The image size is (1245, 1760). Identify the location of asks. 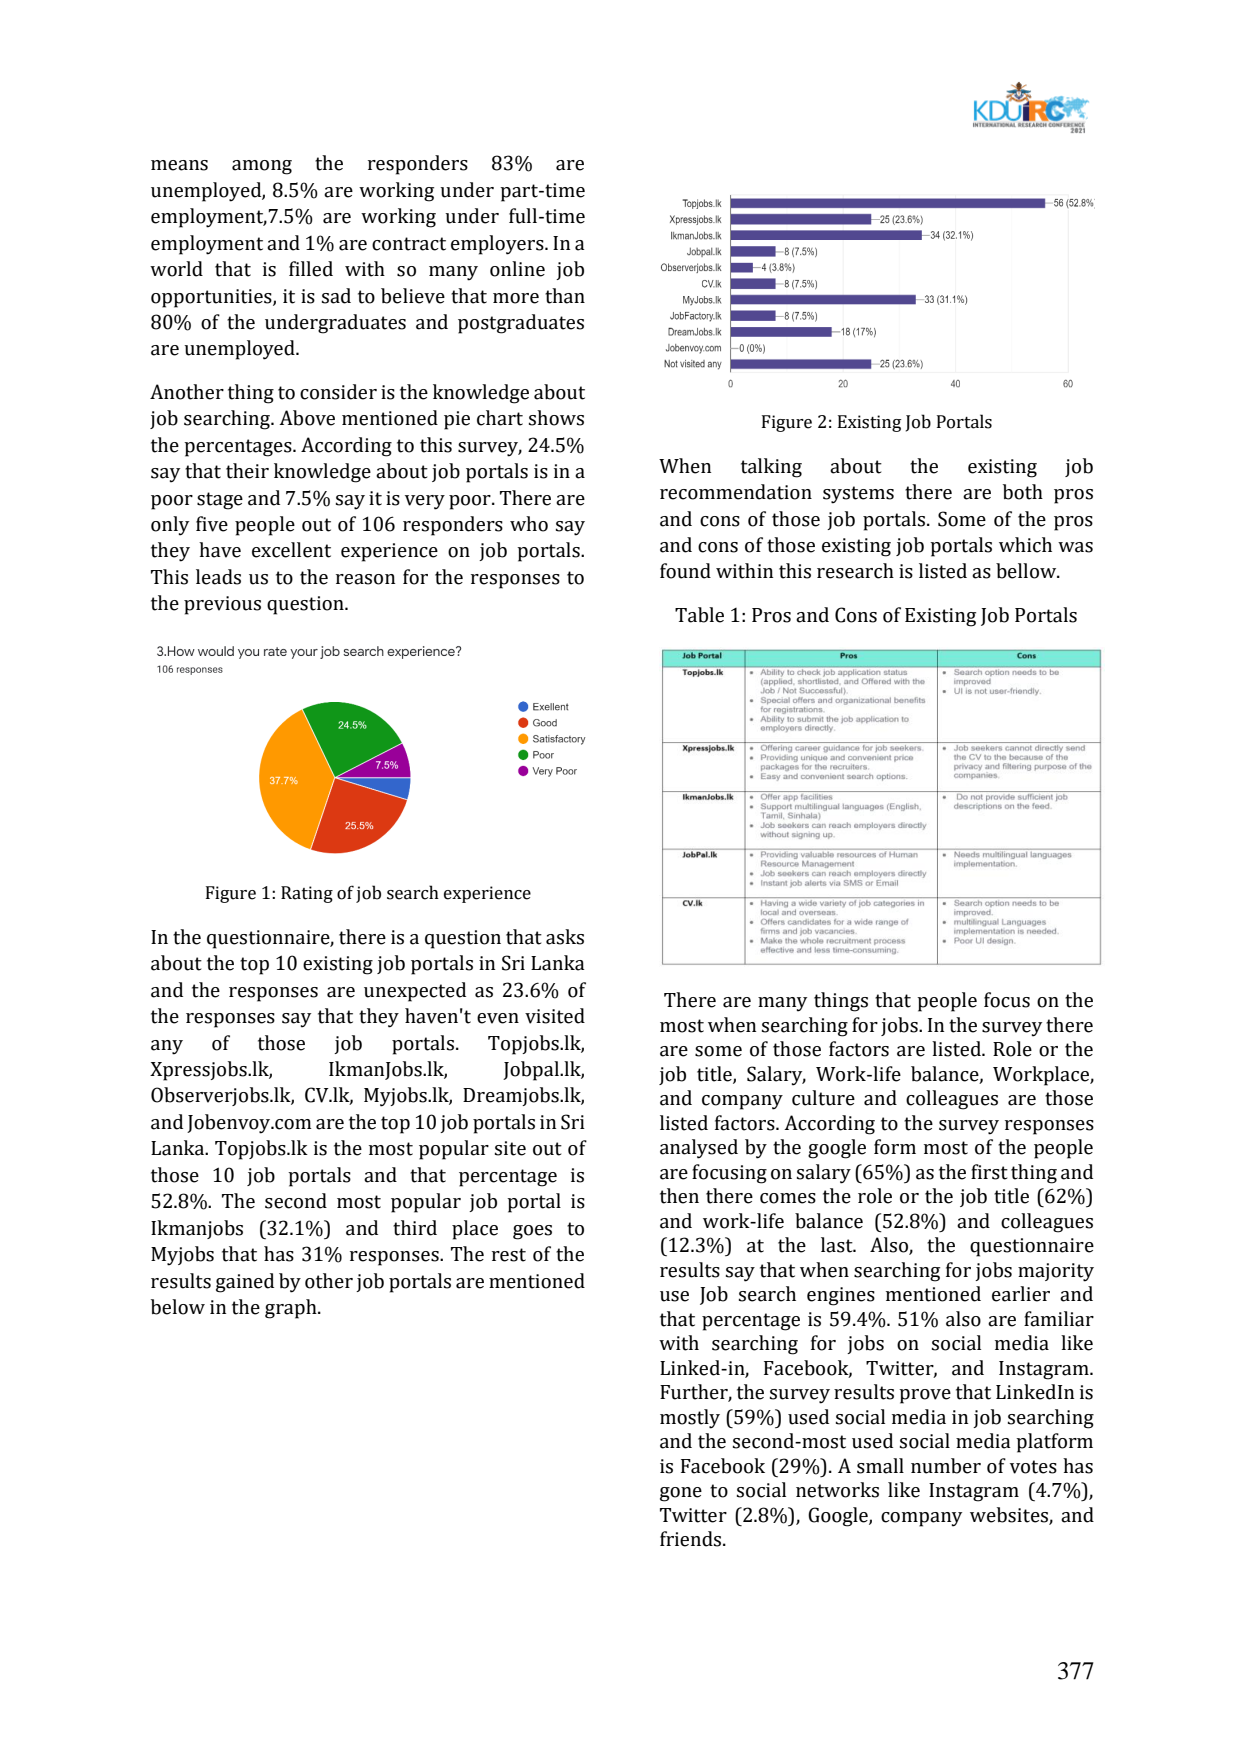
(565, 937).
